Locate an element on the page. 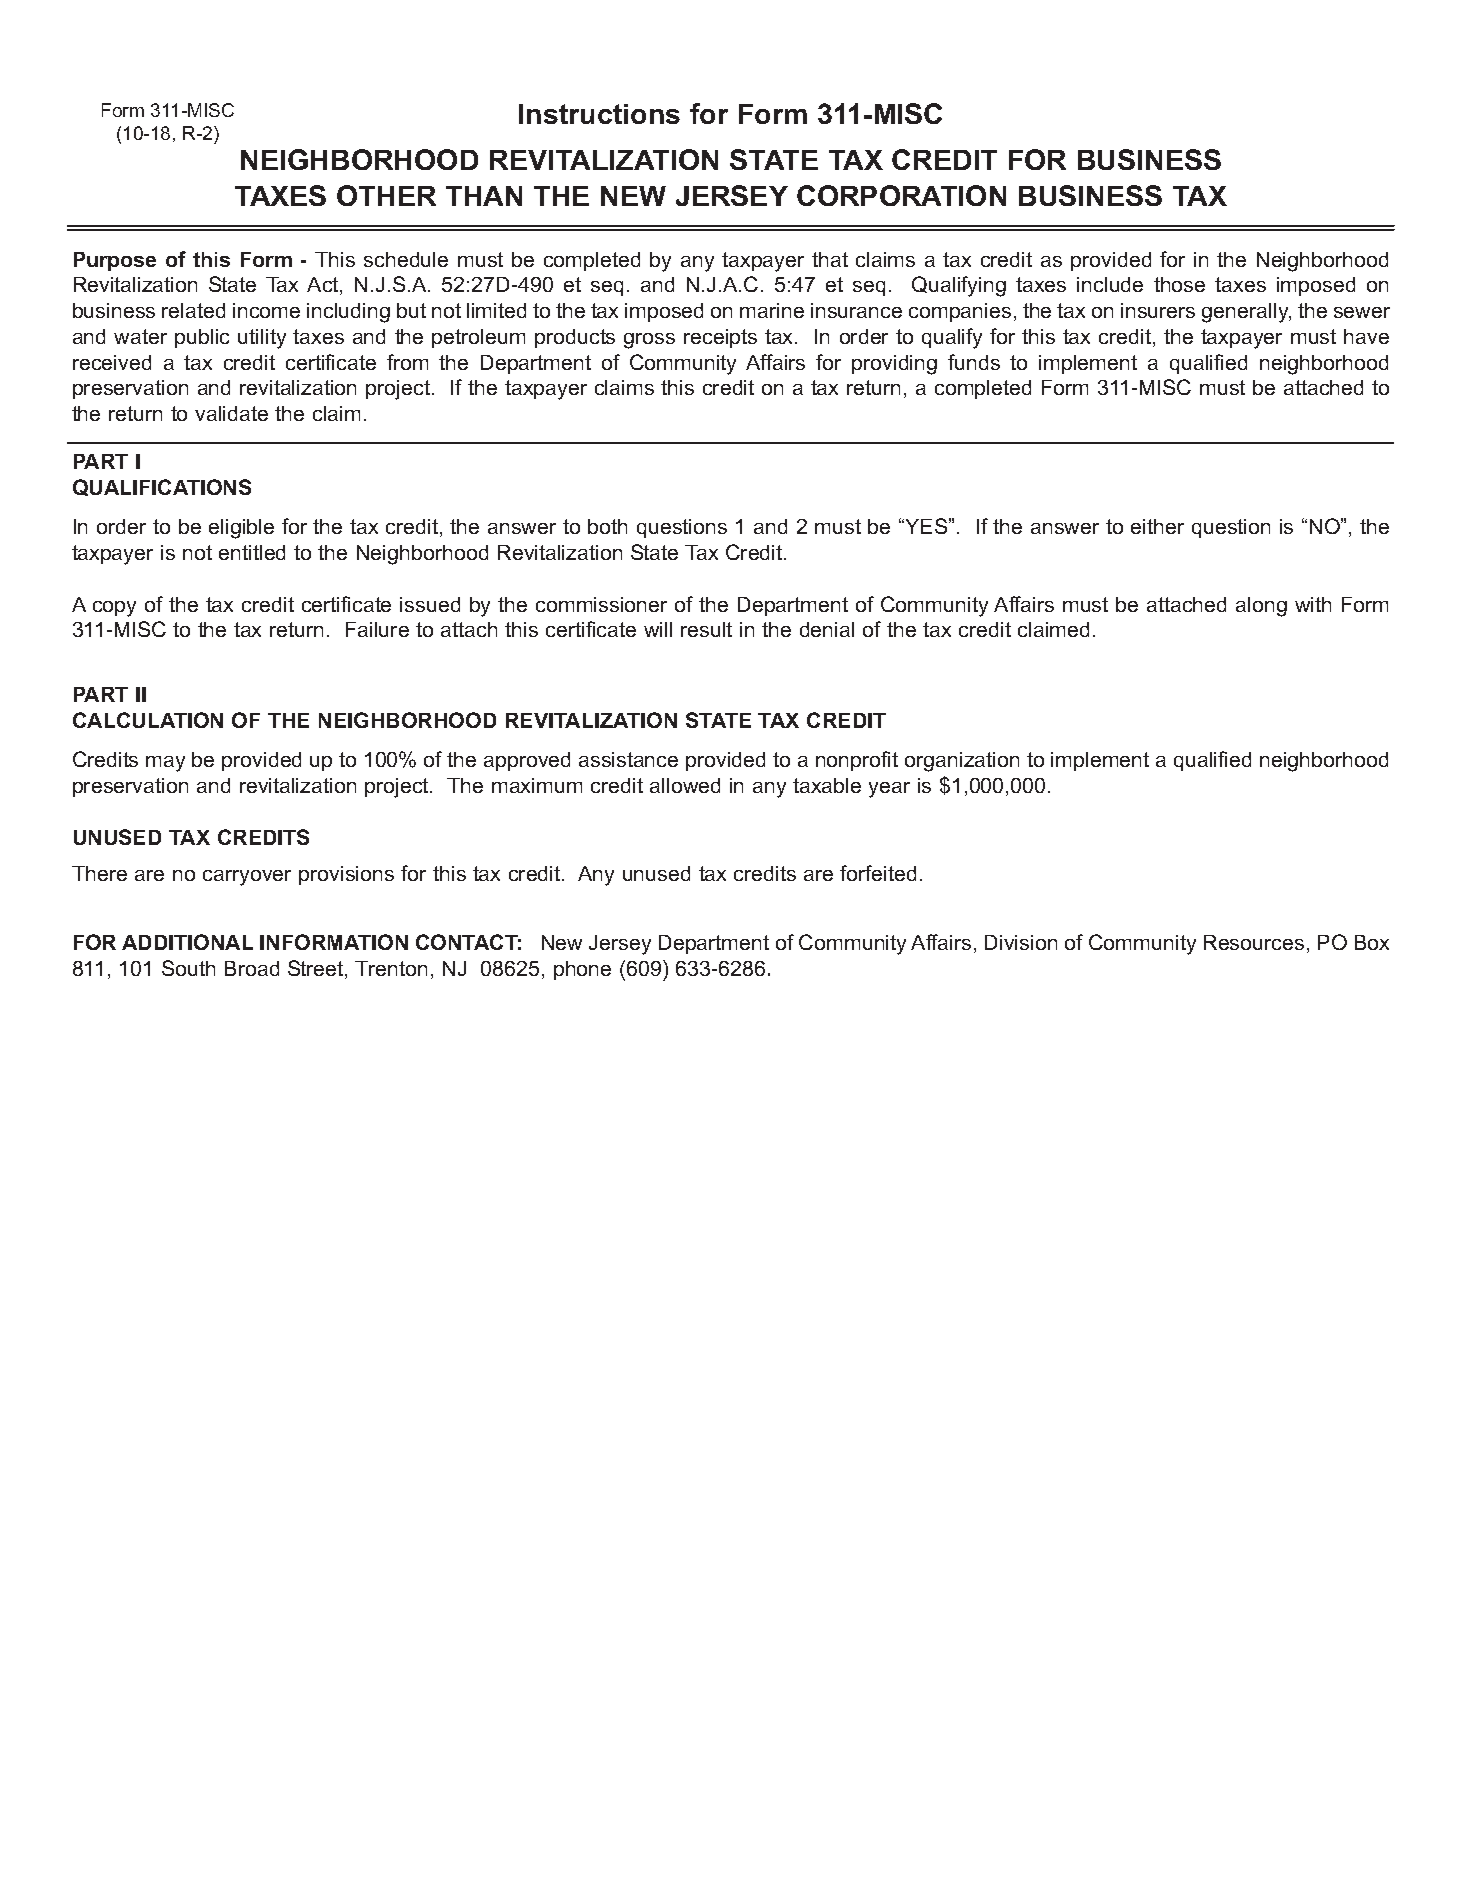 The width and height of the document is (1459, 1889). ADDITIONAL is located at coordinates (187, 942).
